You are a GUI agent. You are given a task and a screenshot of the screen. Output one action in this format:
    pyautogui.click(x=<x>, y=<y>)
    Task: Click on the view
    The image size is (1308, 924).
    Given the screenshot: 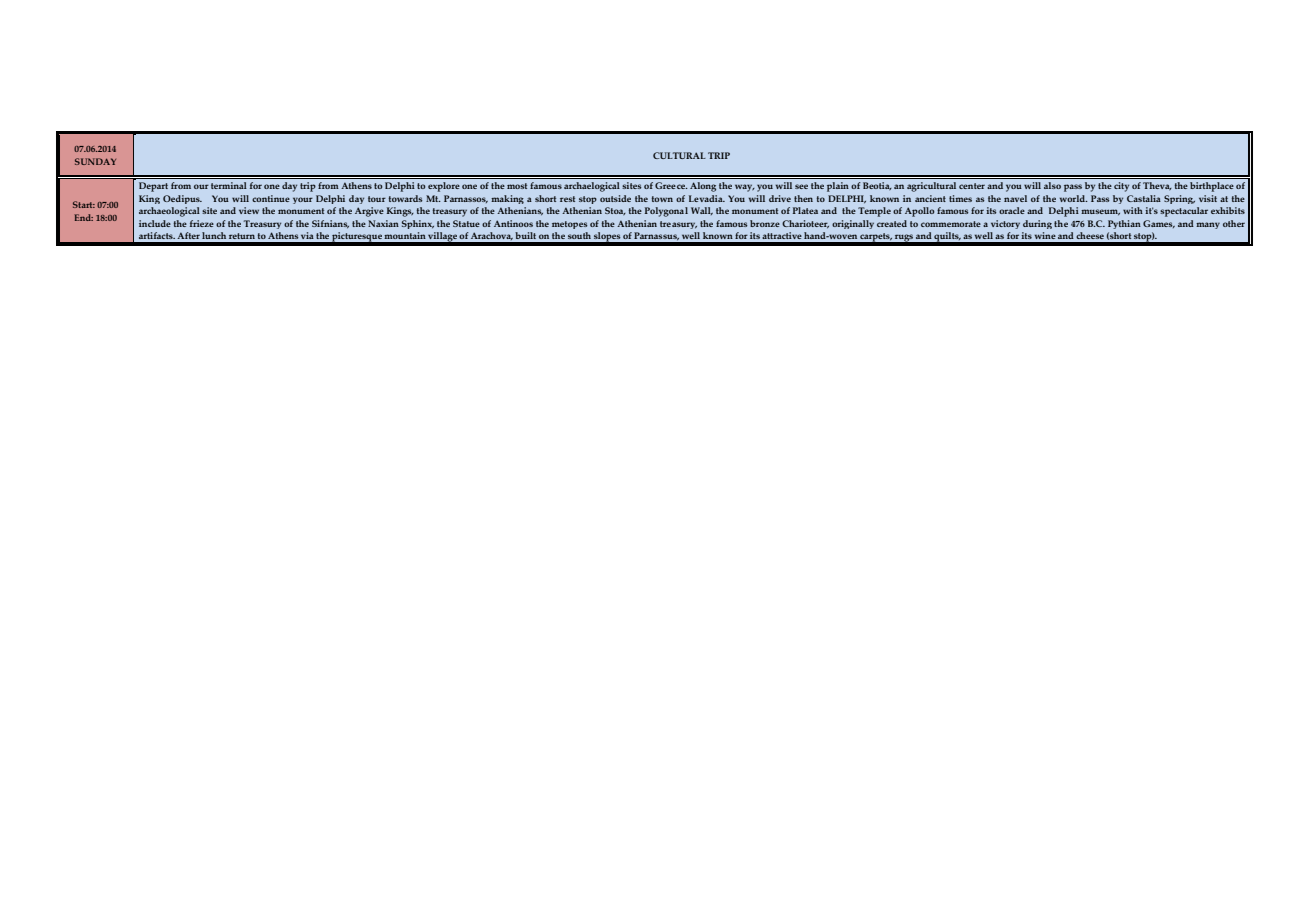 What is the action you would take?
    pyautogui.click(x=249, y=210)
